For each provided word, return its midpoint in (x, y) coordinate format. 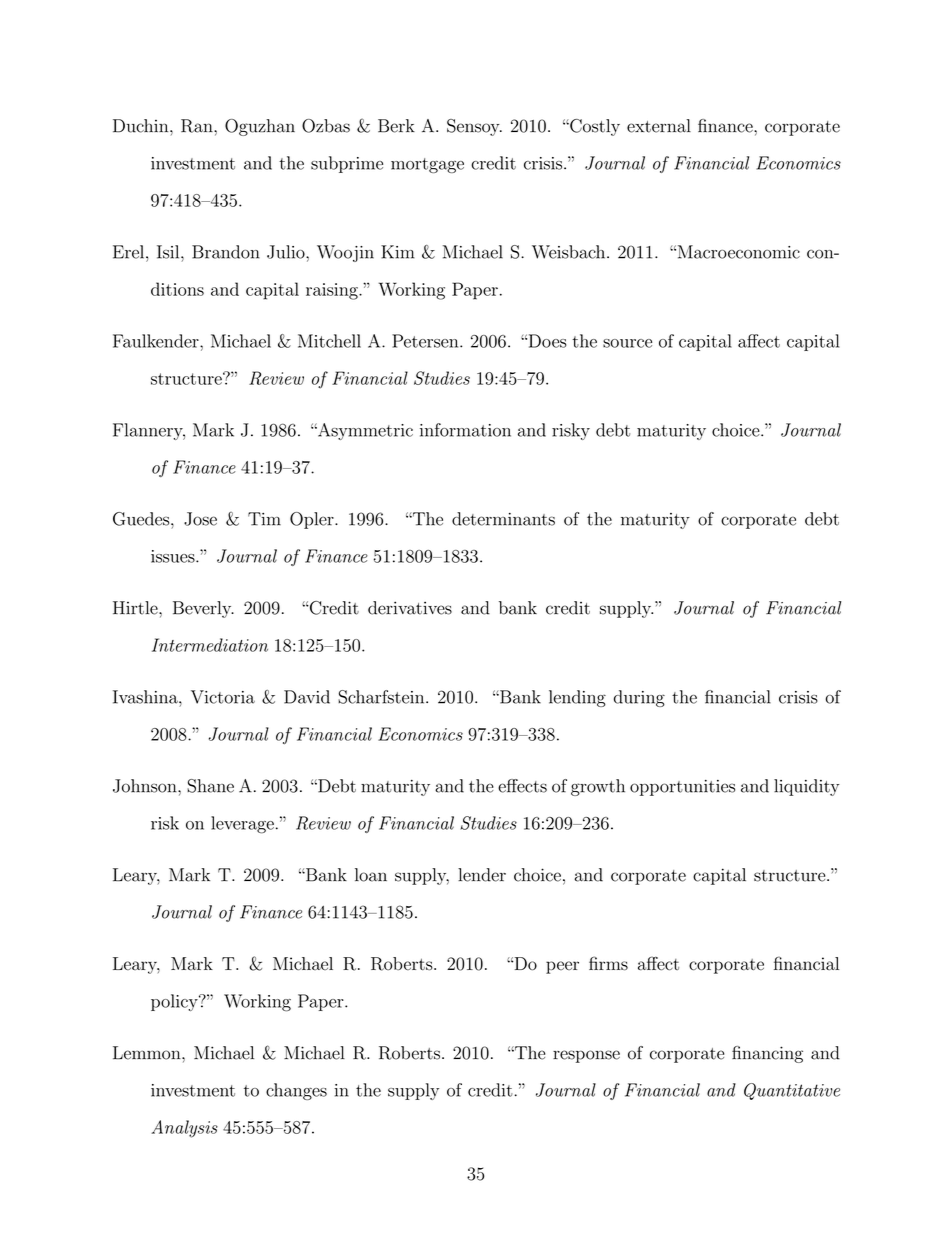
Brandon (226, 252)
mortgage (427, 165)
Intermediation (210, 645)
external (659, 126)
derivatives (410, 608)
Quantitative (792, 1091)
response (586, 1056)
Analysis (184, 1129)
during (639, 698)
